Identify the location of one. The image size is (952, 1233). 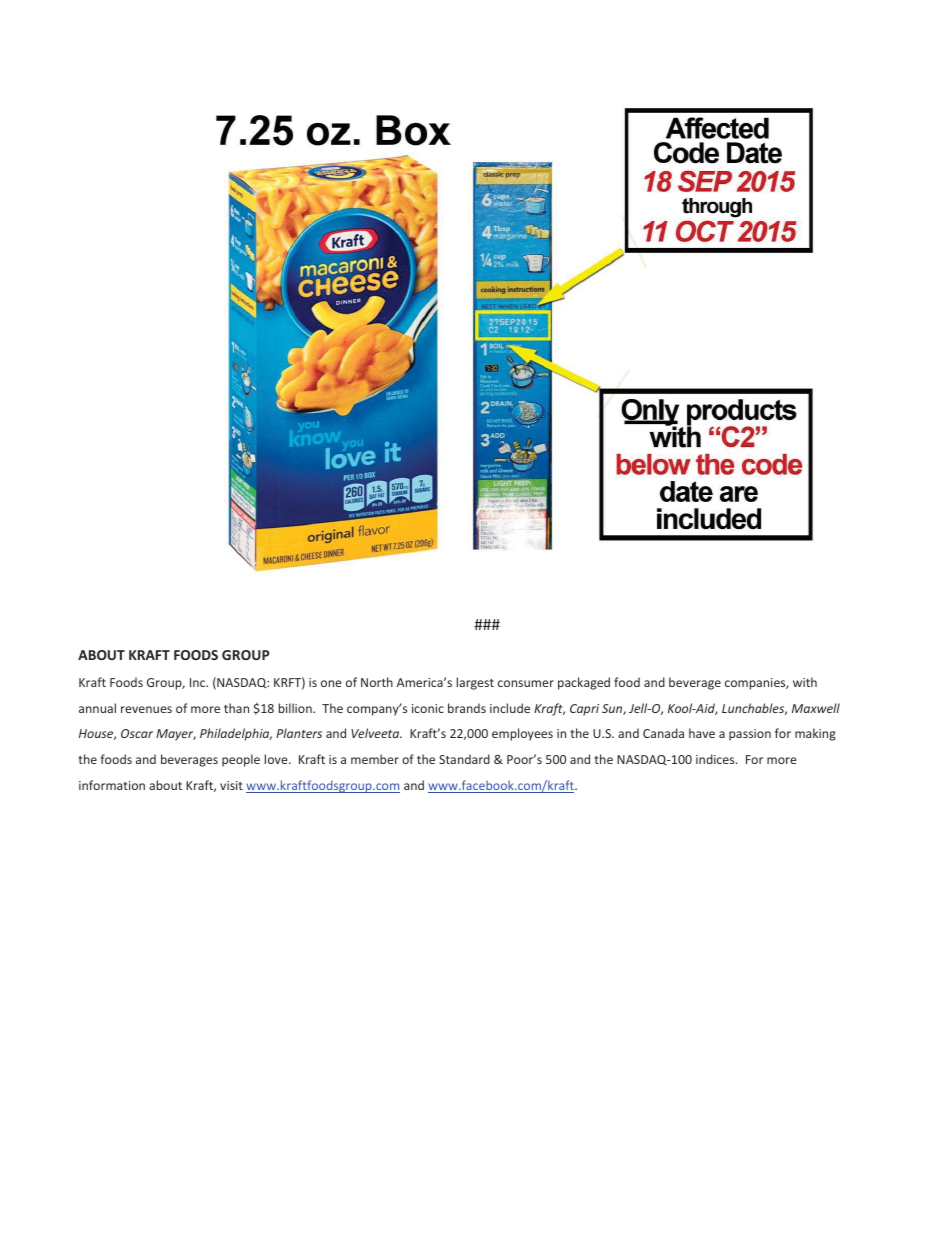
(331, 683).
